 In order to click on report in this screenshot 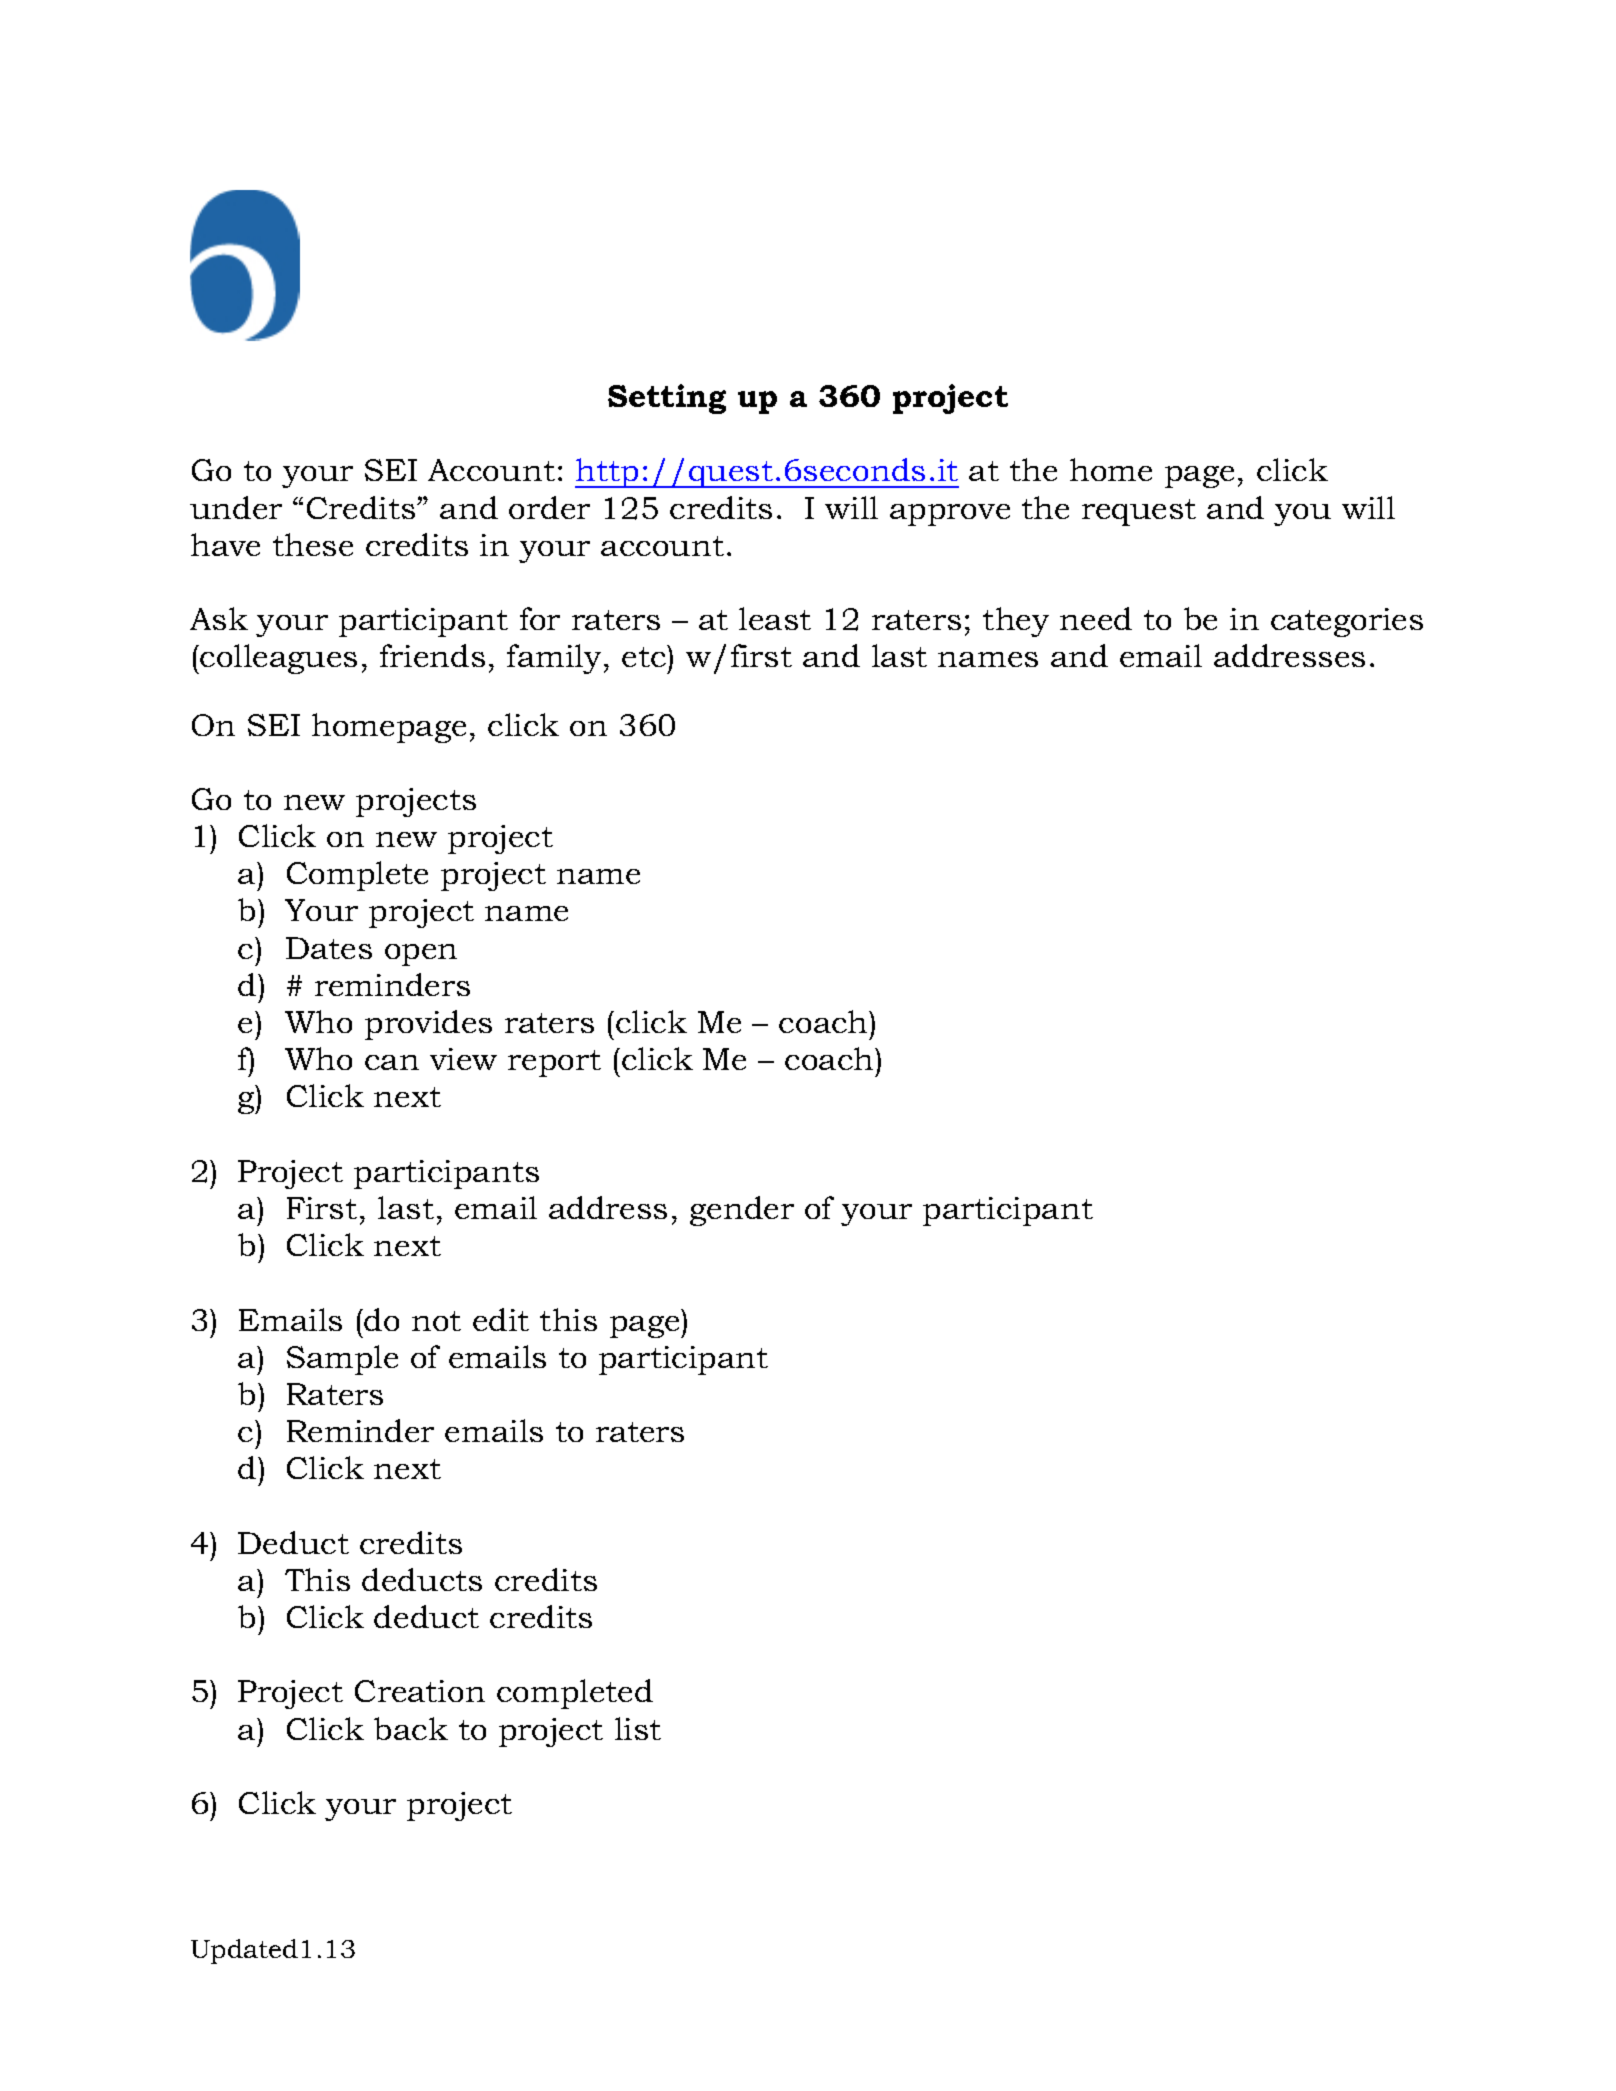, I will do `click(554, 1063)`.
